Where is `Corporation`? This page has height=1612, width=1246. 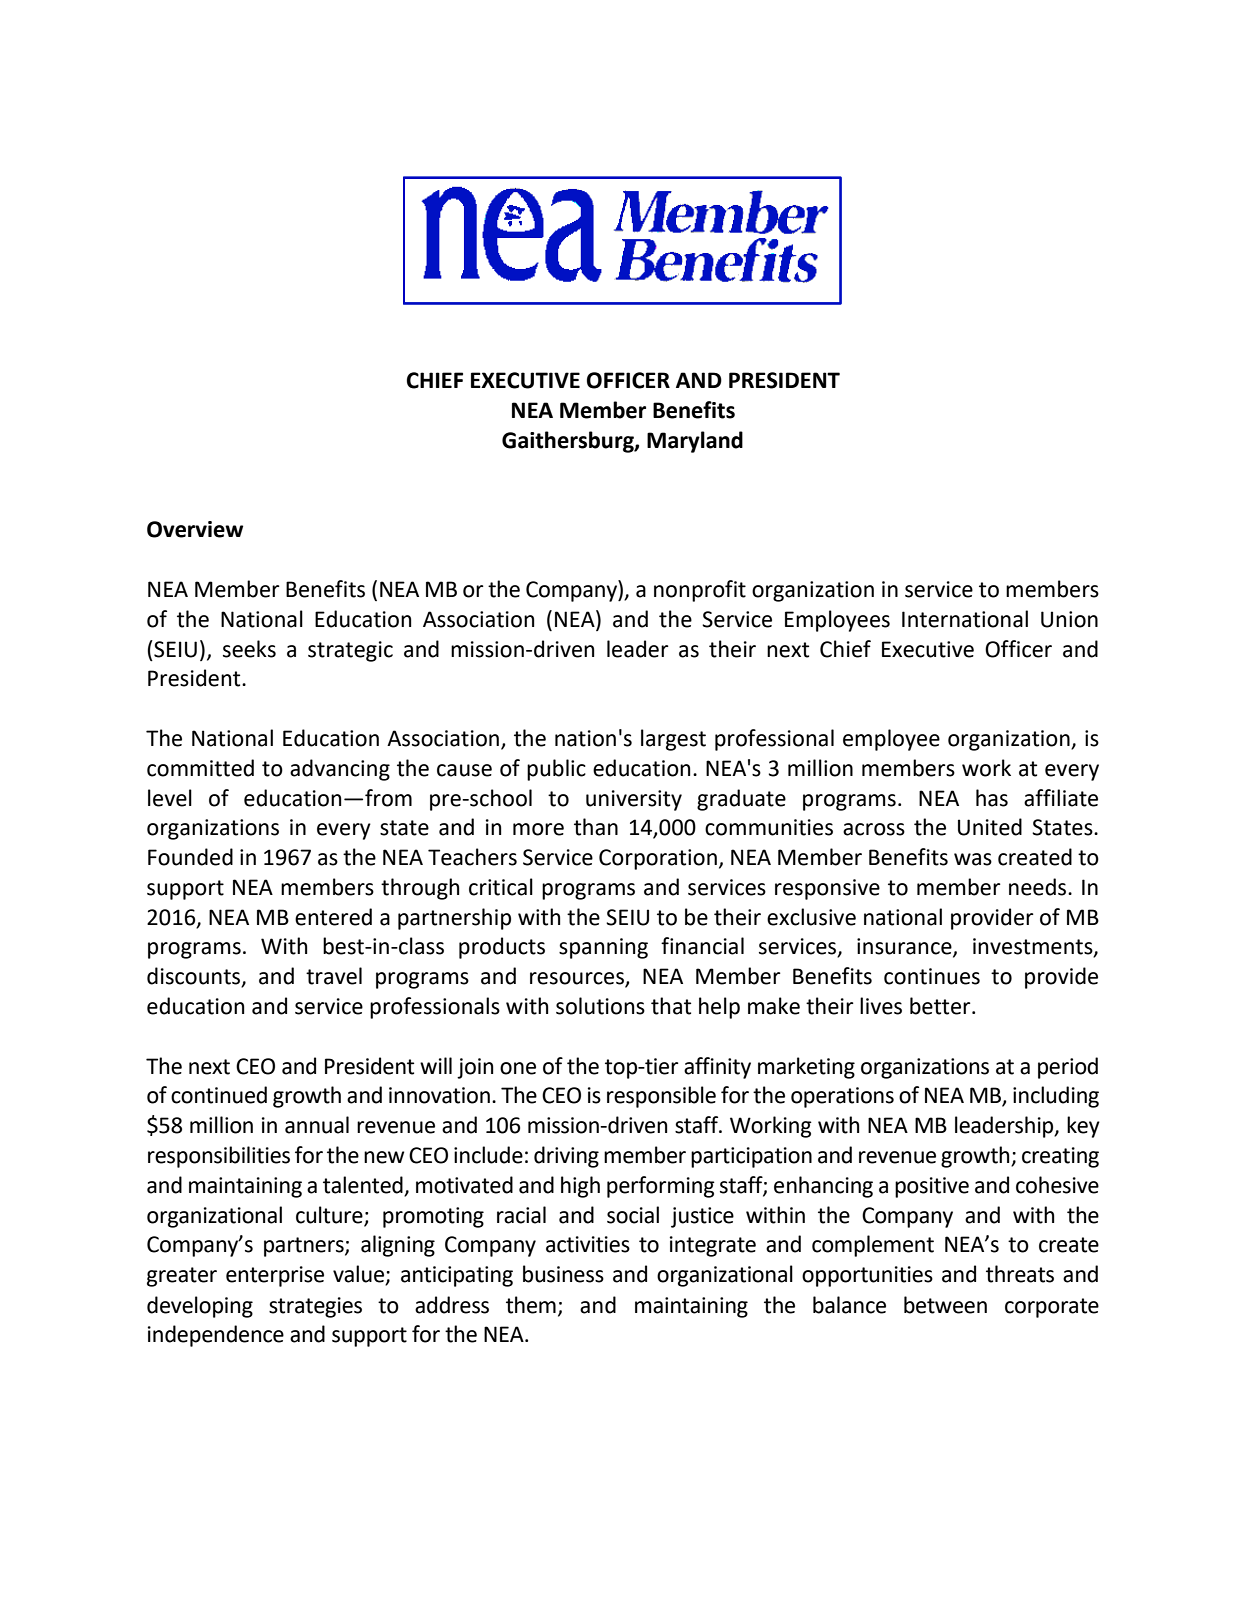
Corporation is located at coordinates (658, 859).
